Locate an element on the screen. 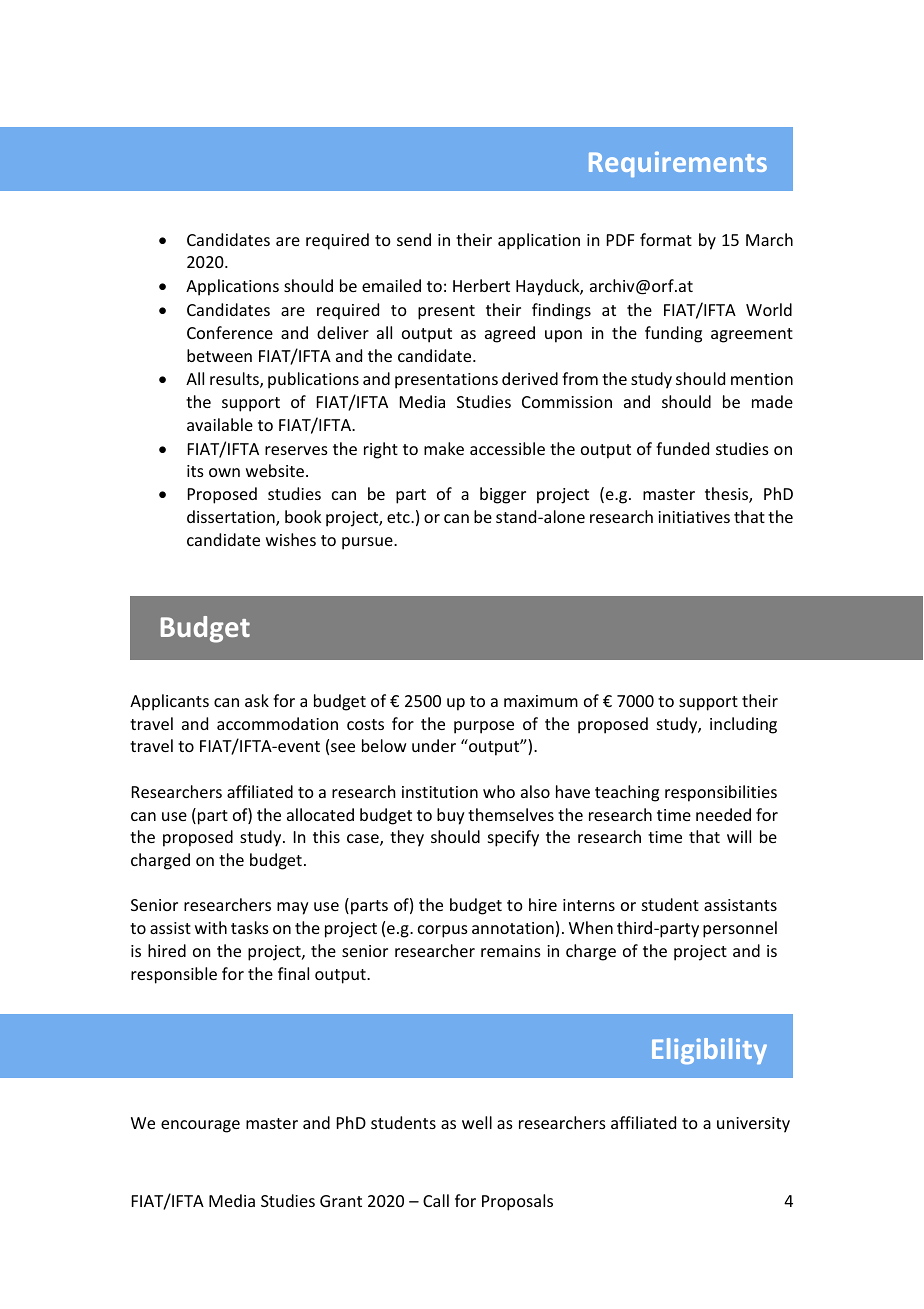 The image size is (924, 1309). accommodation is located at coordinates (277, 723).
